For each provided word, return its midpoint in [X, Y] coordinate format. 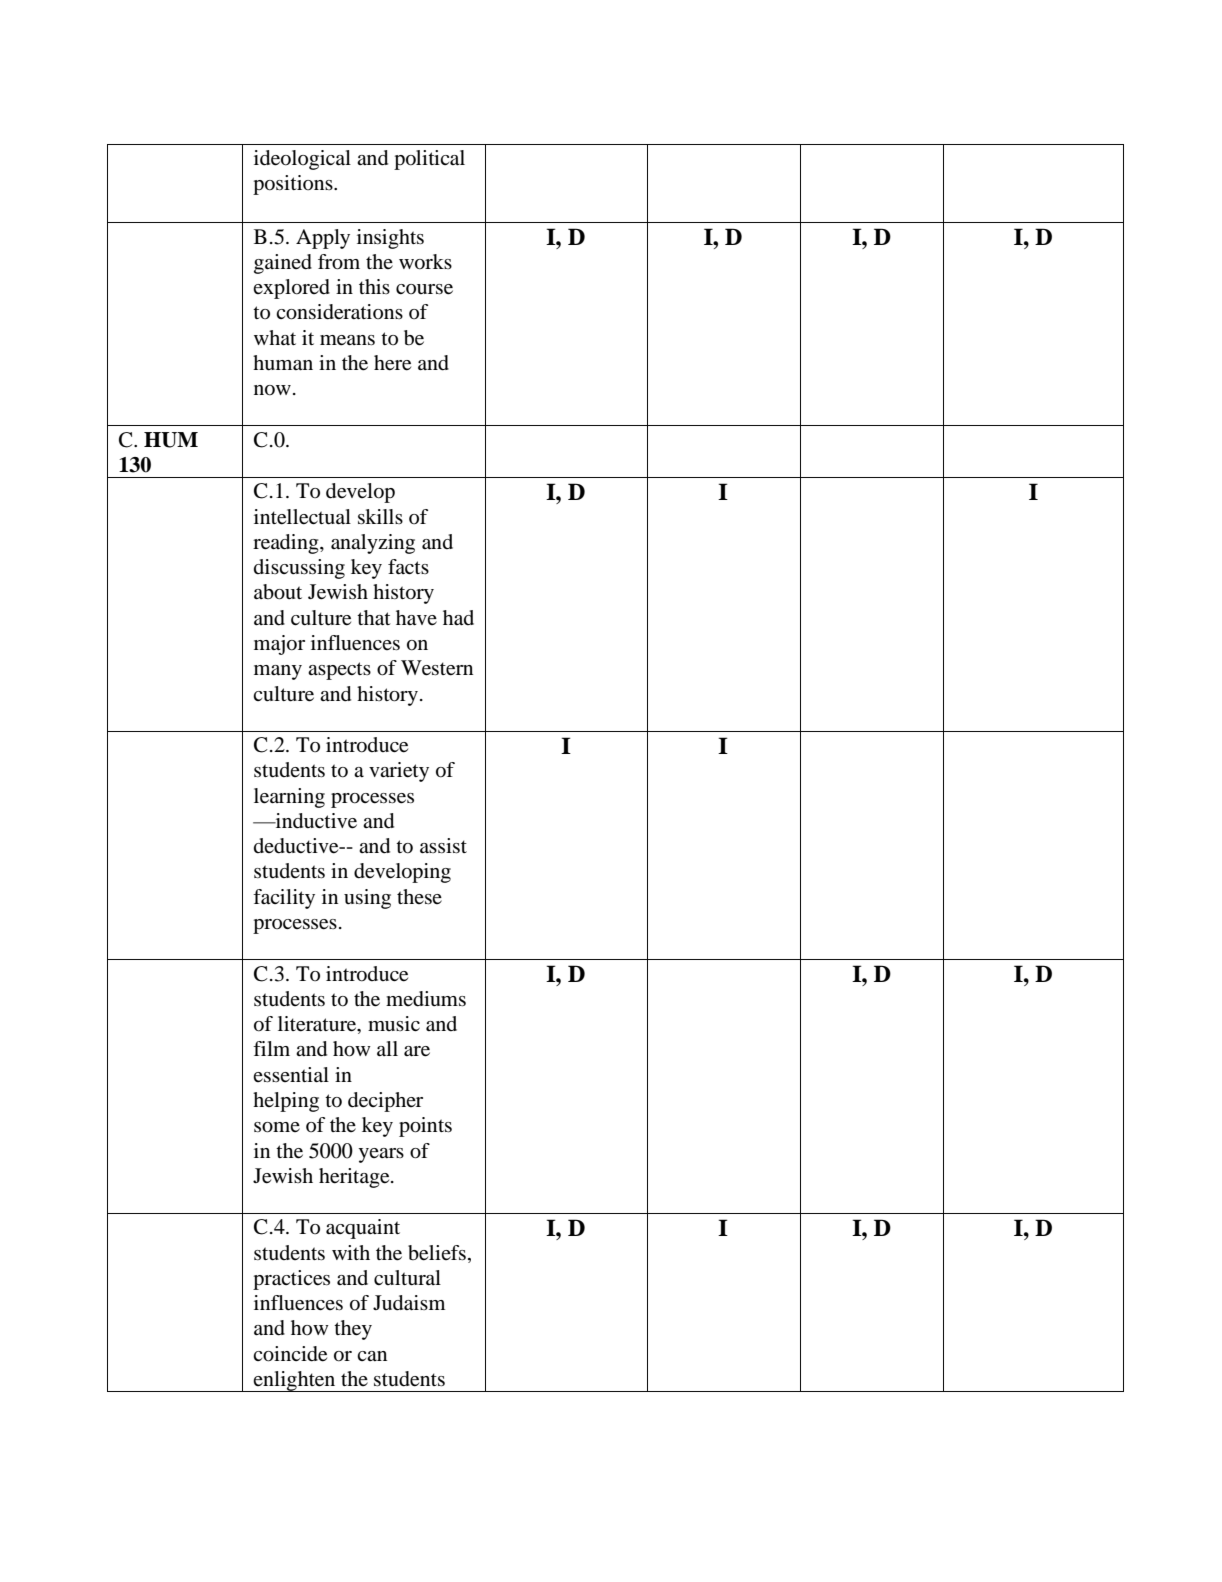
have [416, 618]
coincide [290, 1354]
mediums [426, 999]
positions [294, 185]
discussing [299, 569]
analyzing [373, 544]
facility [284, 899]
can [372, 1356]
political [429, 160]
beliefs [437, 1253]
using [367, 899]
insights [390, 239]
